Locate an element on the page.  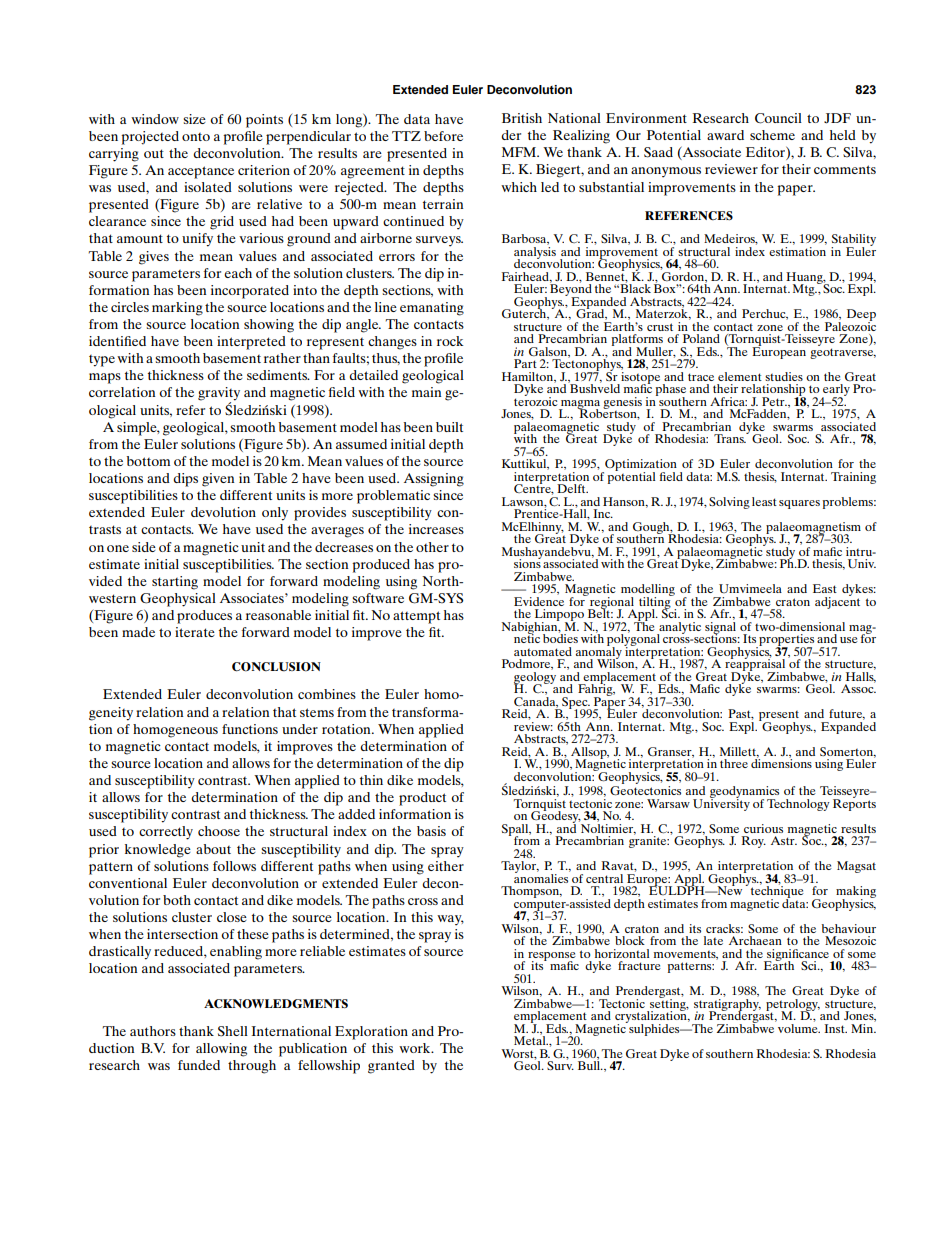
before is located at coordinates (443, 136).
